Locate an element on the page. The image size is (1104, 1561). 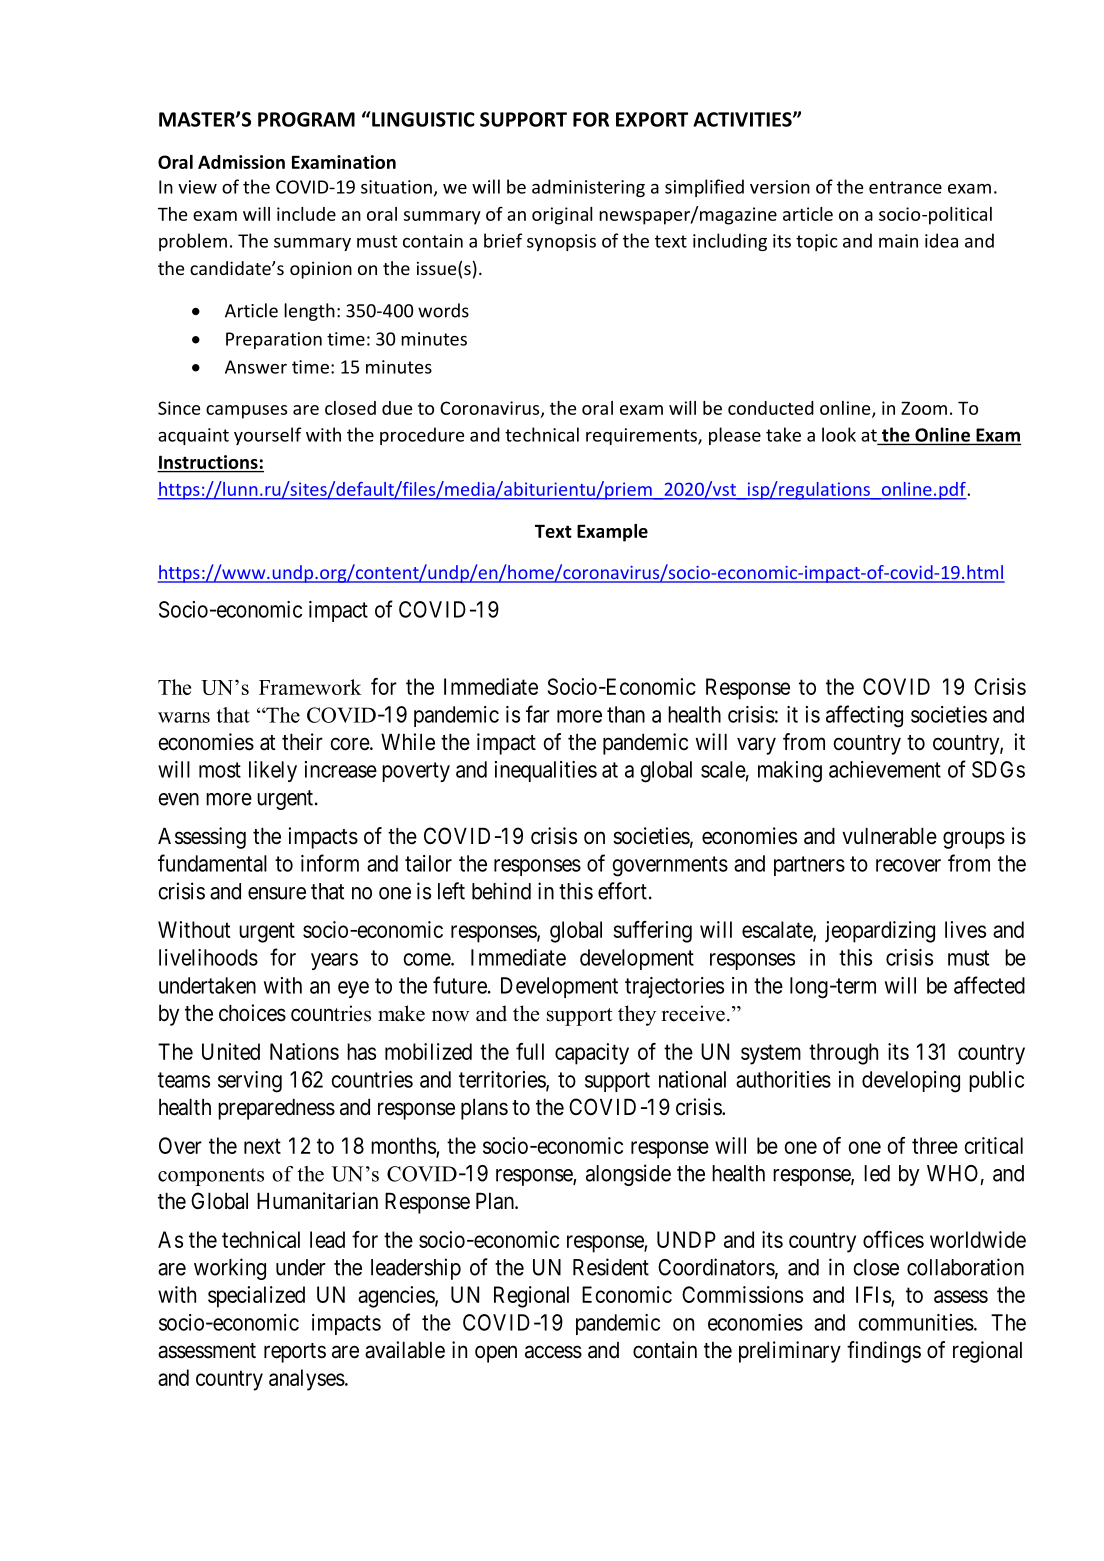
suffering is located at coordinates (652, 932).
